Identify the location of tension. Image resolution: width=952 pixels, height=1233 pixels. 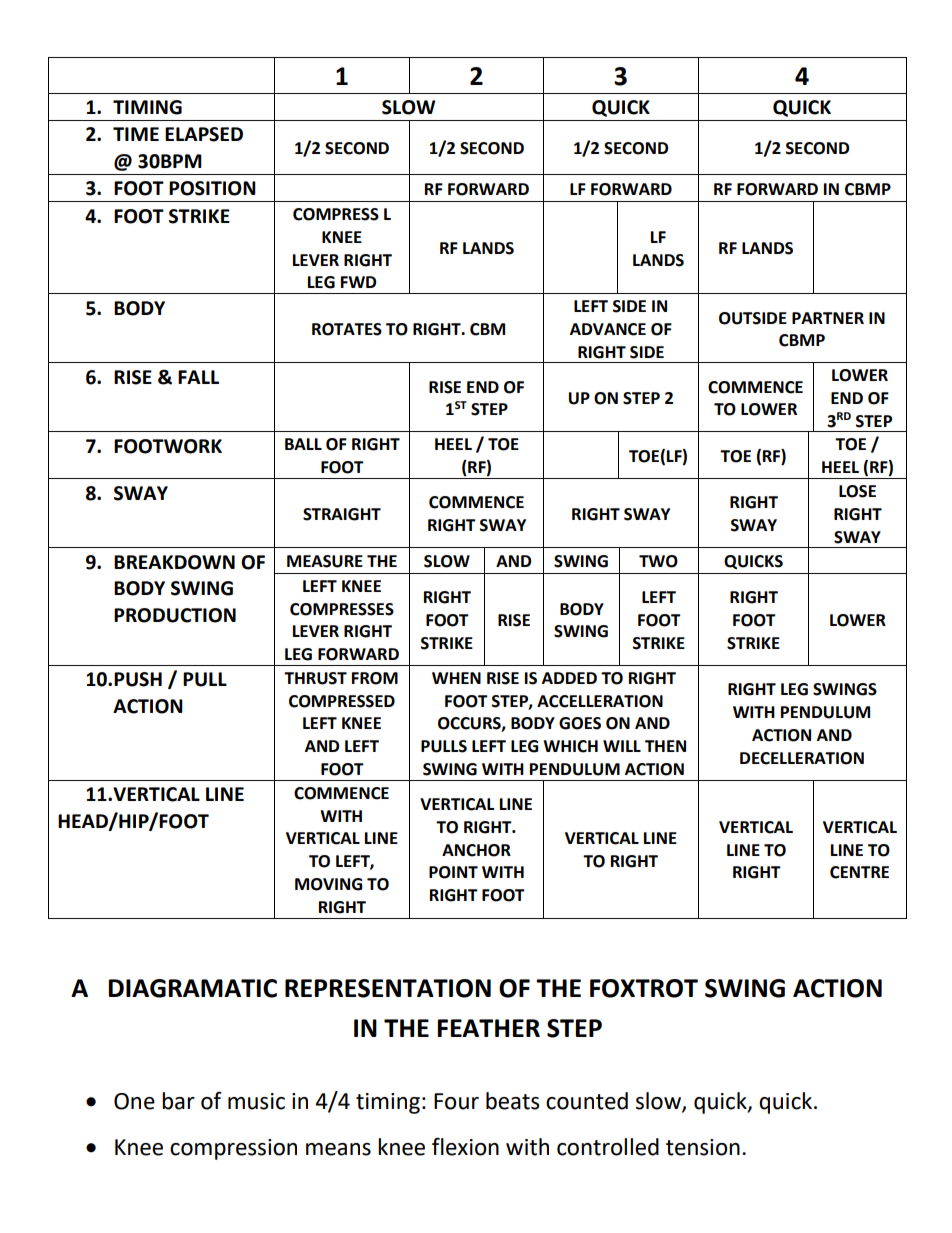
(703, 1147).
